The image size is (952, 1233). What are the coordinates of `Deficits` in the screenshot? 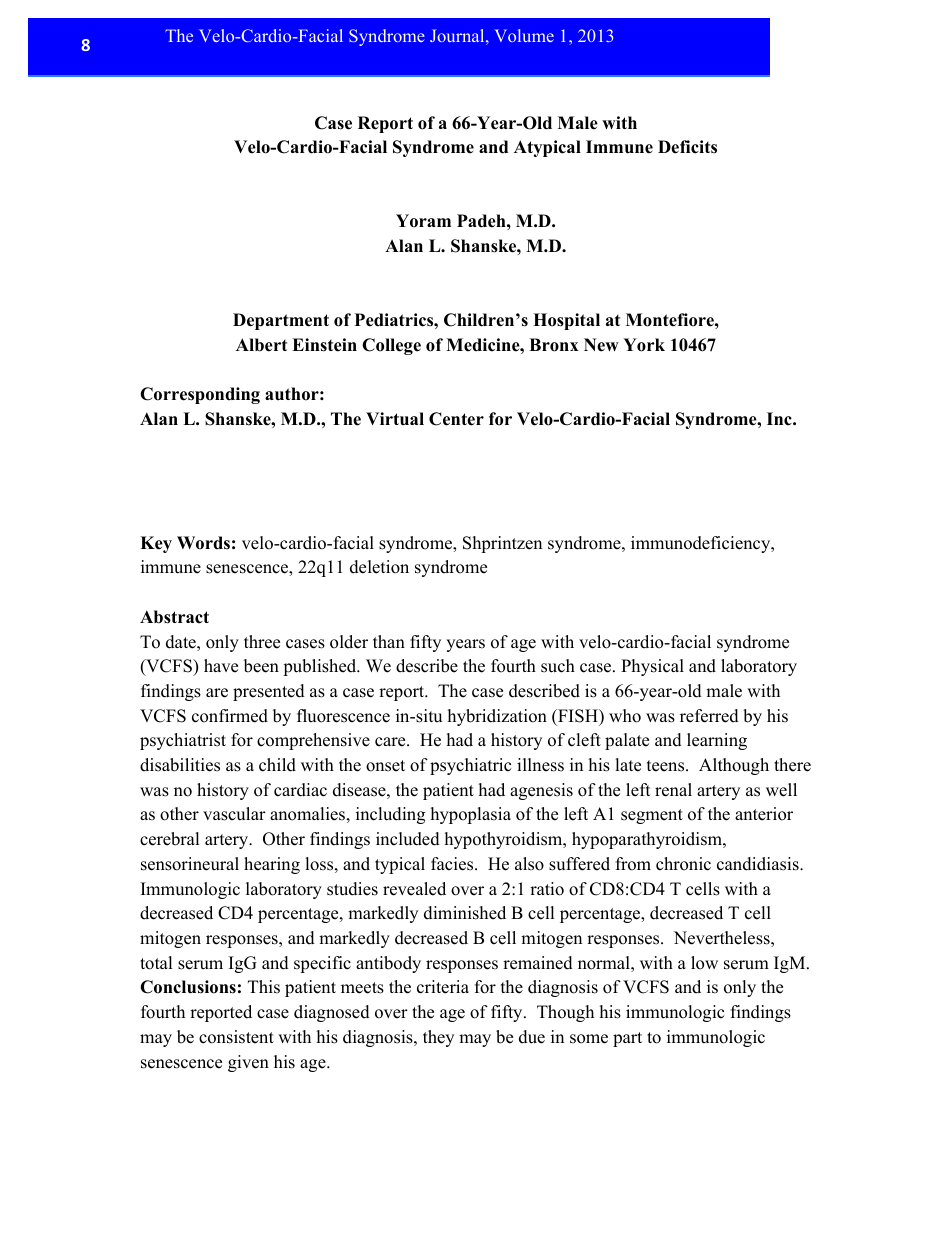 It's located at (687, 147).
